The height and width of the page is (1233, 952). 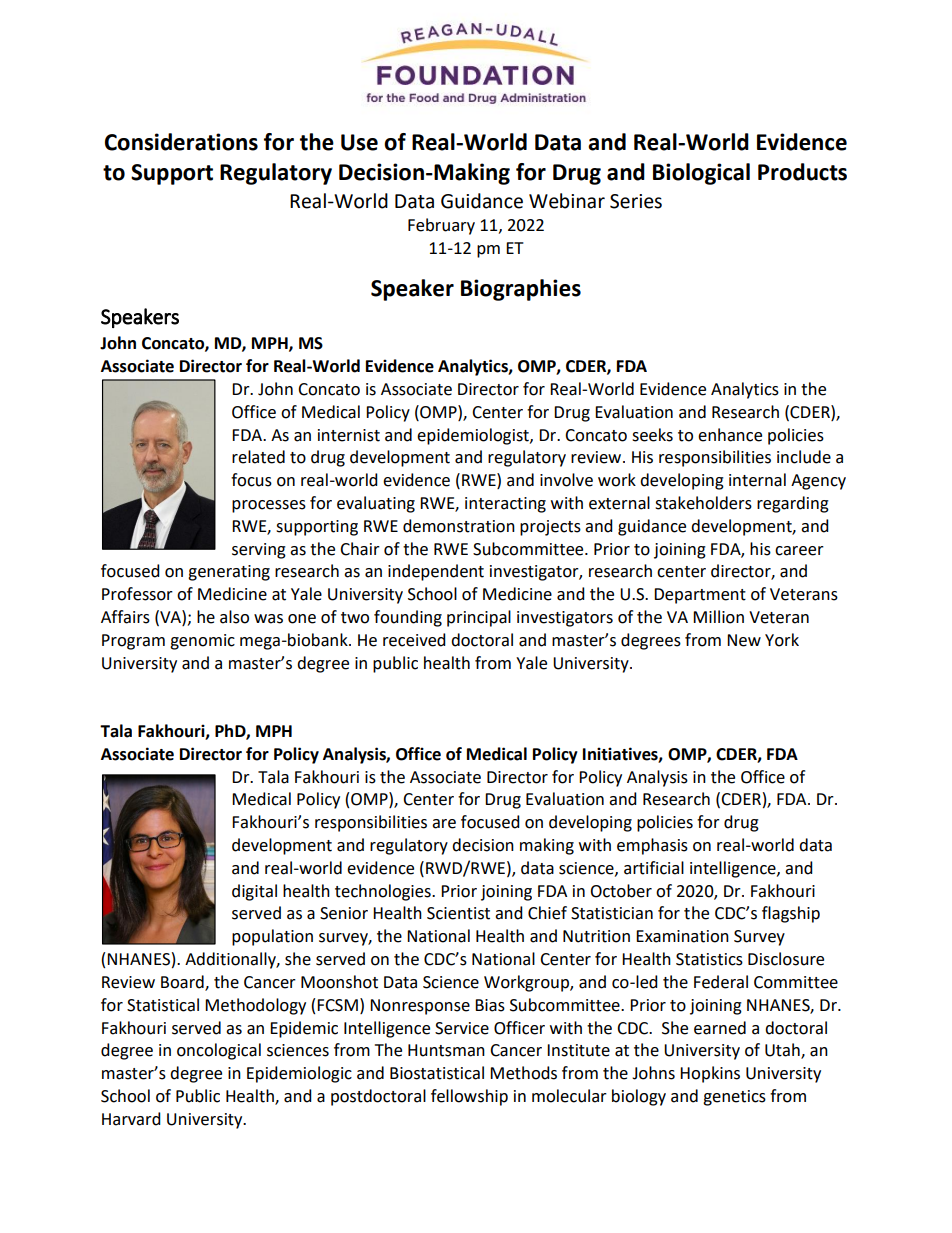 I want to click on related, so click(x=258, y=457).
